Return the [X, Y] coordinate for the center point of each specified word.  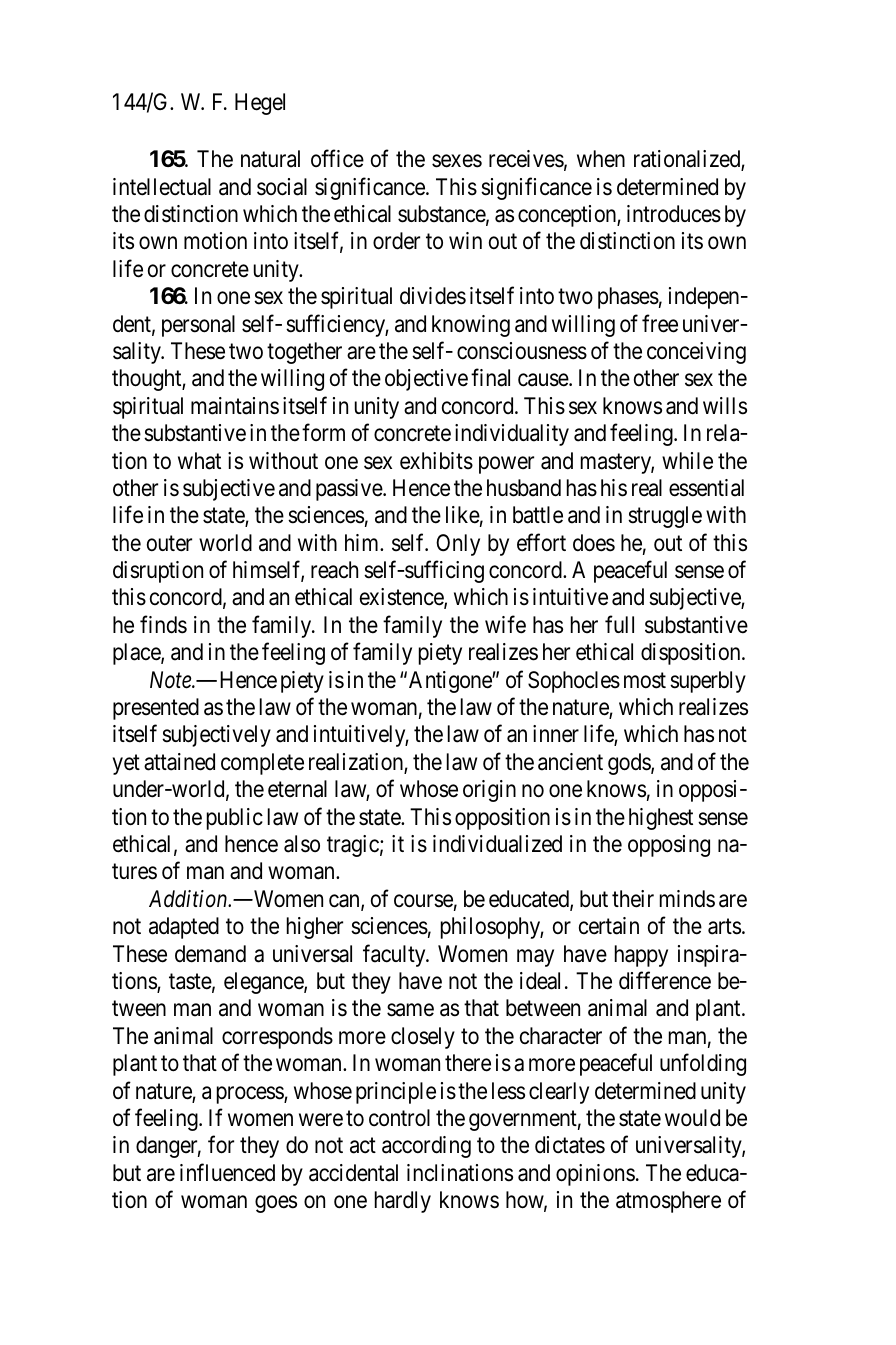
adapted [184, 928]
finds [163, 624]
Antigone [451, 682]
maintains [235, 406]
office [337, 159]
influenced [227, 1172]
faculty [395, 955]
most [645, 681]
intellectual [162, 187]
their [633, 899]
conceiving [696, 353]
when [601, 158]
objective [426, 380]
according [426, 1147]
